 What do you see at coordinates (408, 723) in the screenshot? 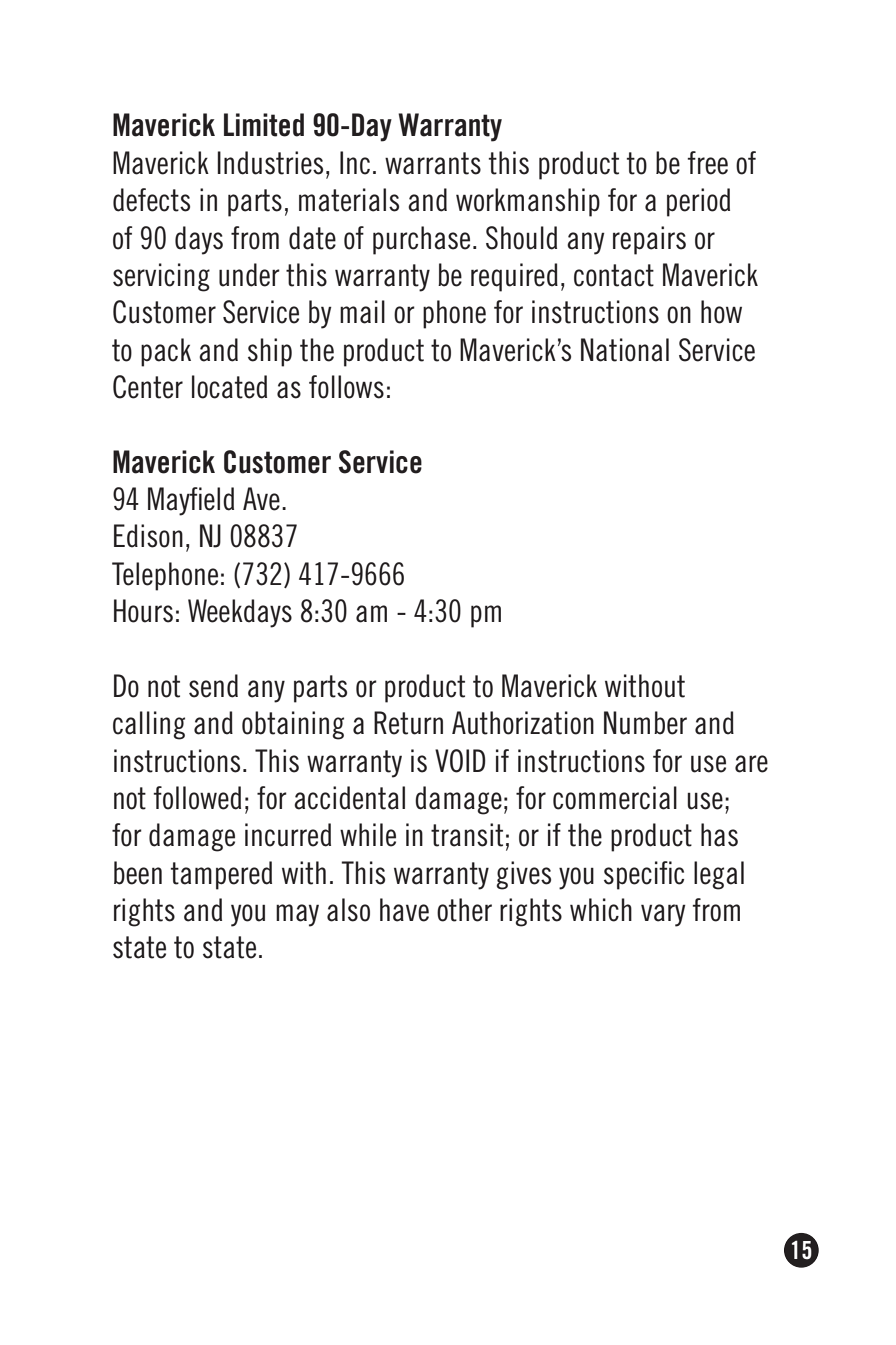
I see `Return` at bounding box center [408, 723].
